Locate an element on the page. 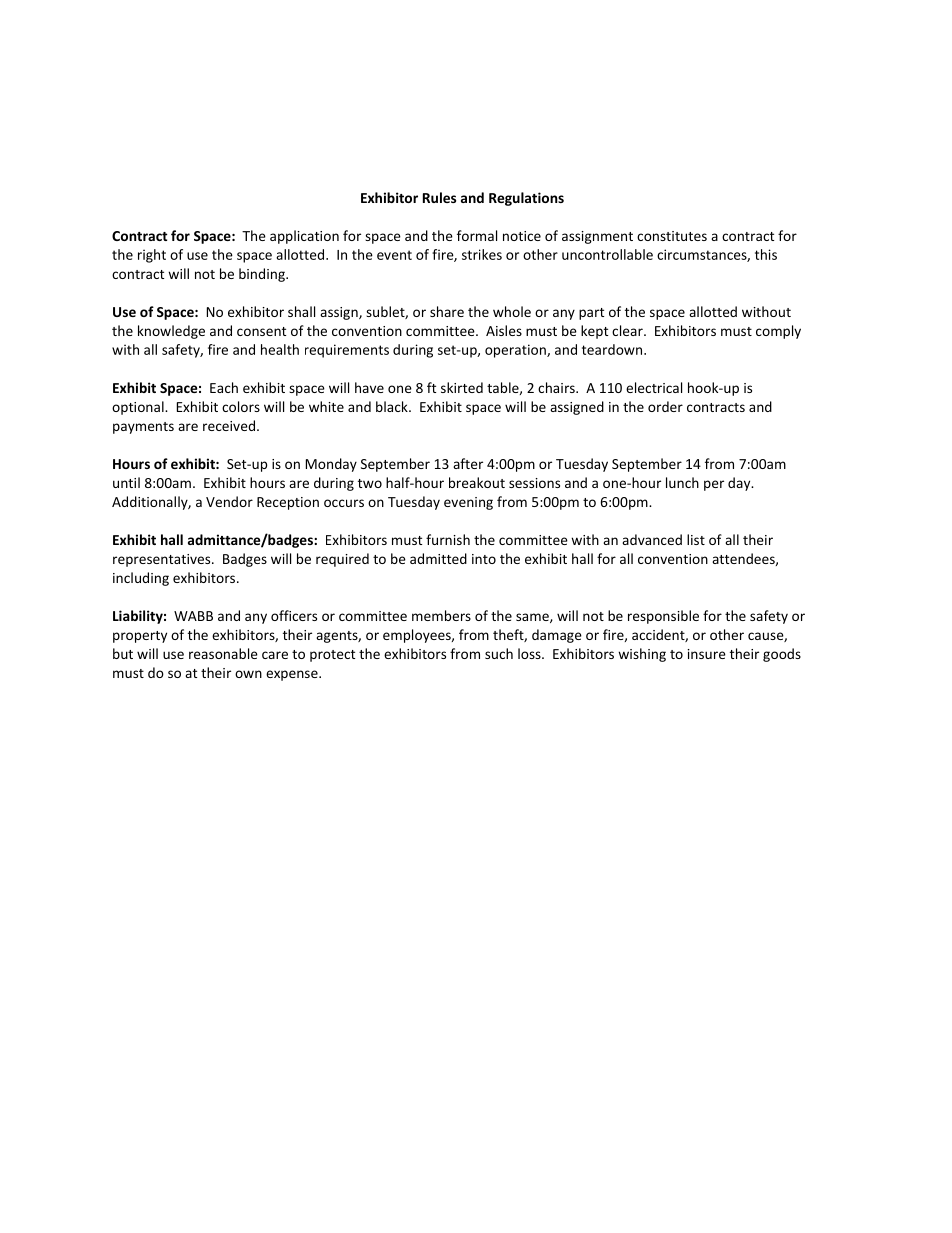  constitutes is located at coordinates (672, 236).
